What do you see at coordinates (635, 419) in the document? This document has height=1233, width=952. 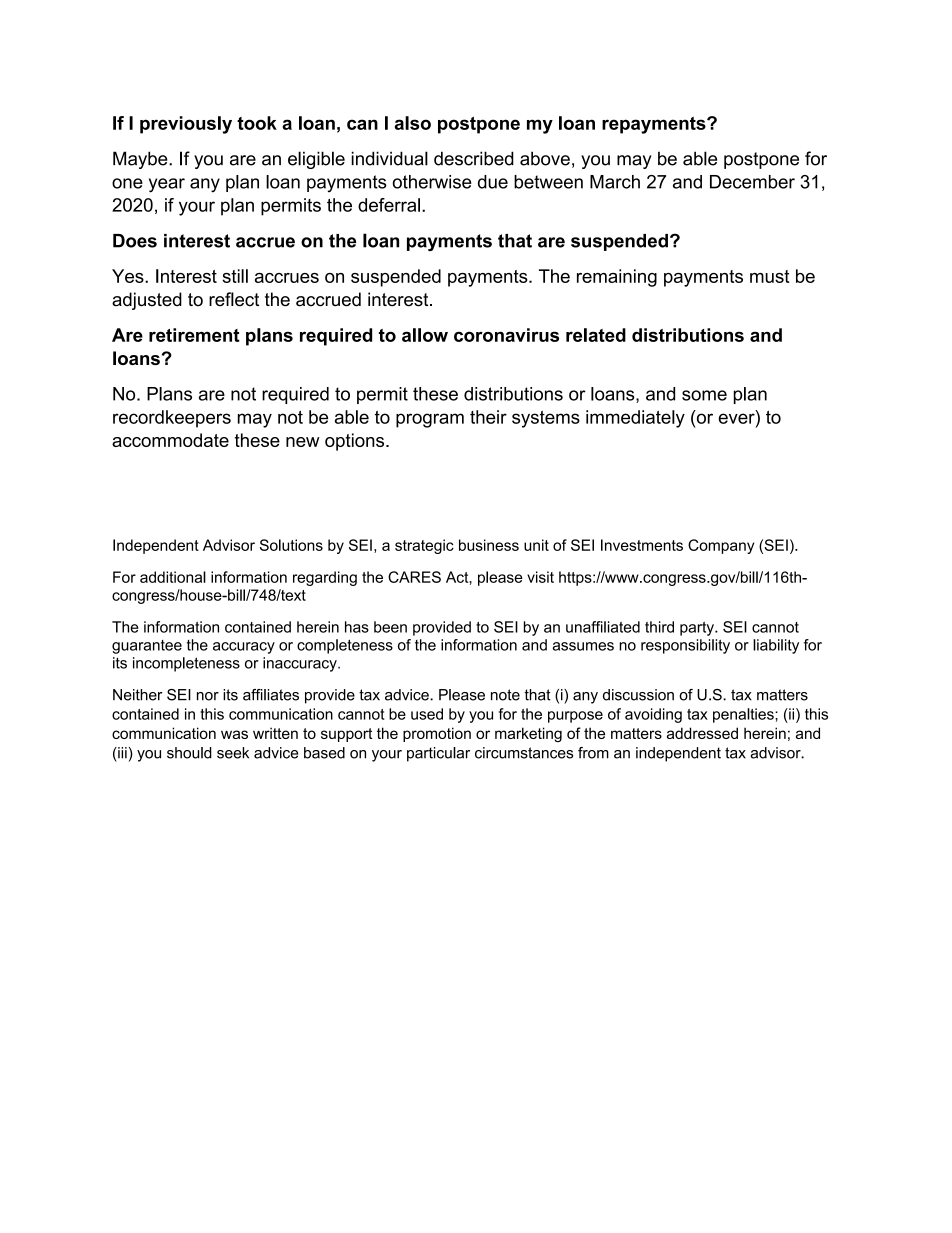 I see `immediately` at bounding box center [635, 419].
